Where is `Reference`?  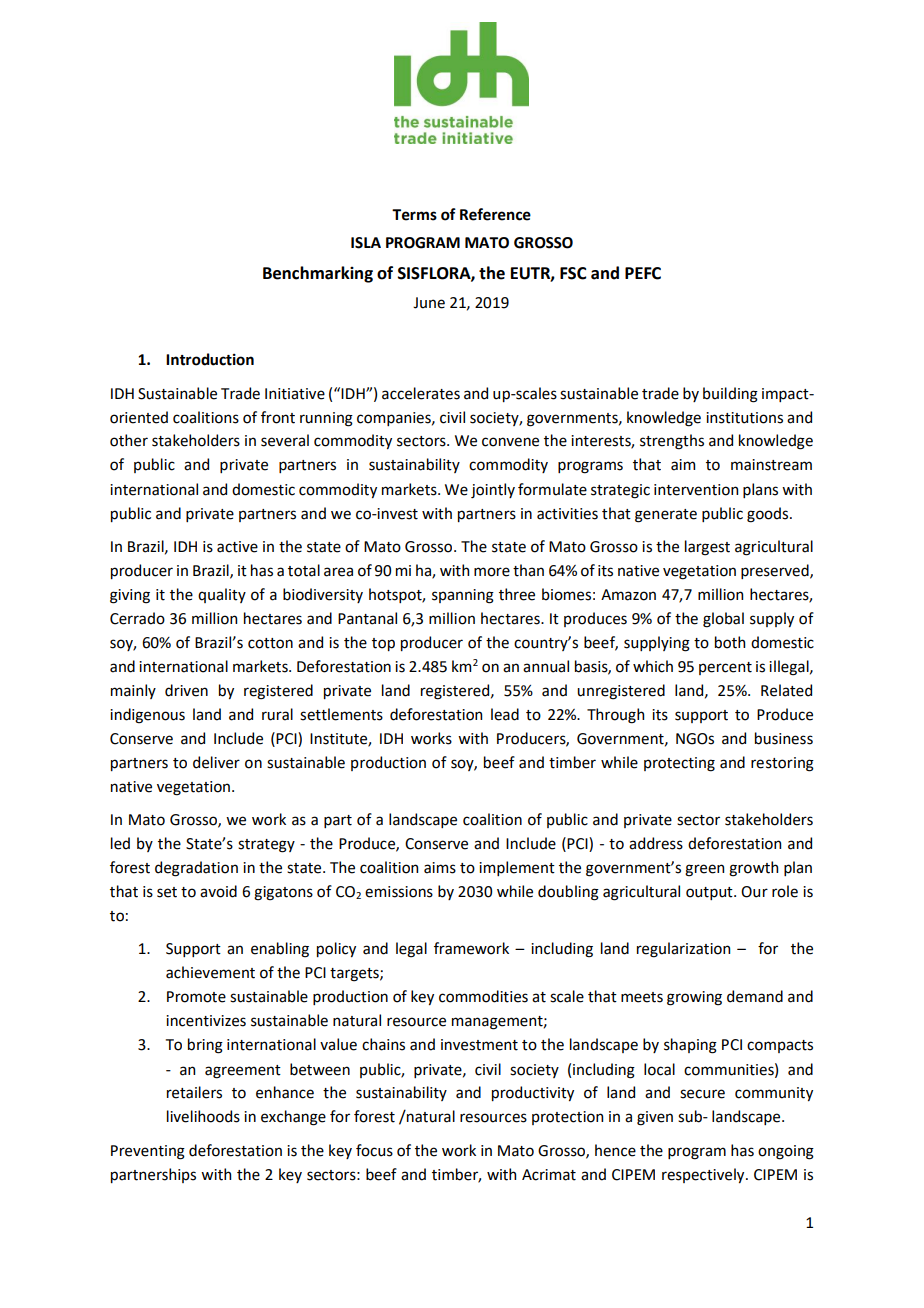
Reference is located at coordinates (495, 214).
